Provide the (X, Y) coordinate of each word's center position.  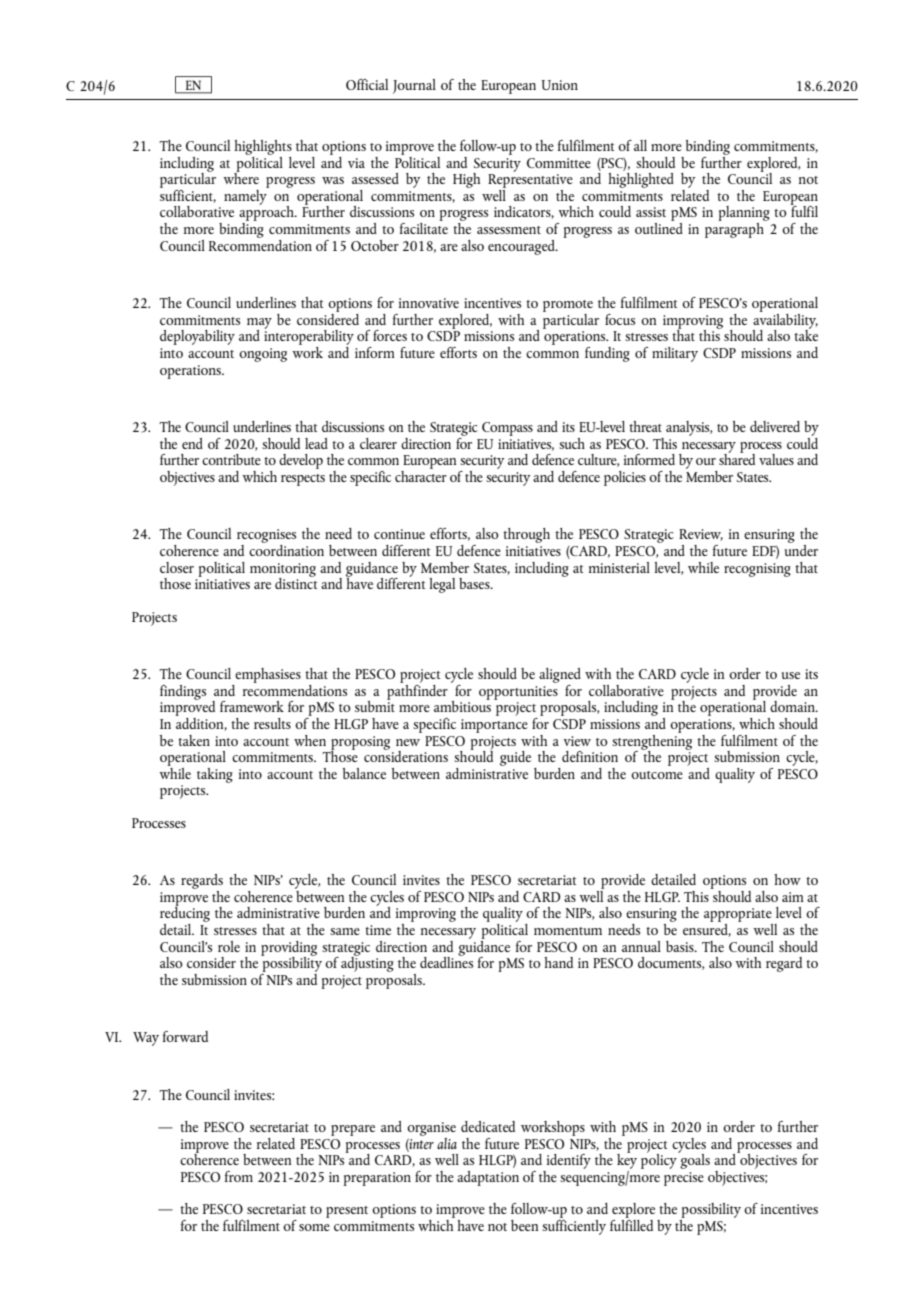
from (239, 1176)
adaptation (488, 1178)
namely (246, 196)
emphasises (268, 675)
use (791, 675)
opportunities (518, 693)
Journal (414, 86)
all (640, 145)
